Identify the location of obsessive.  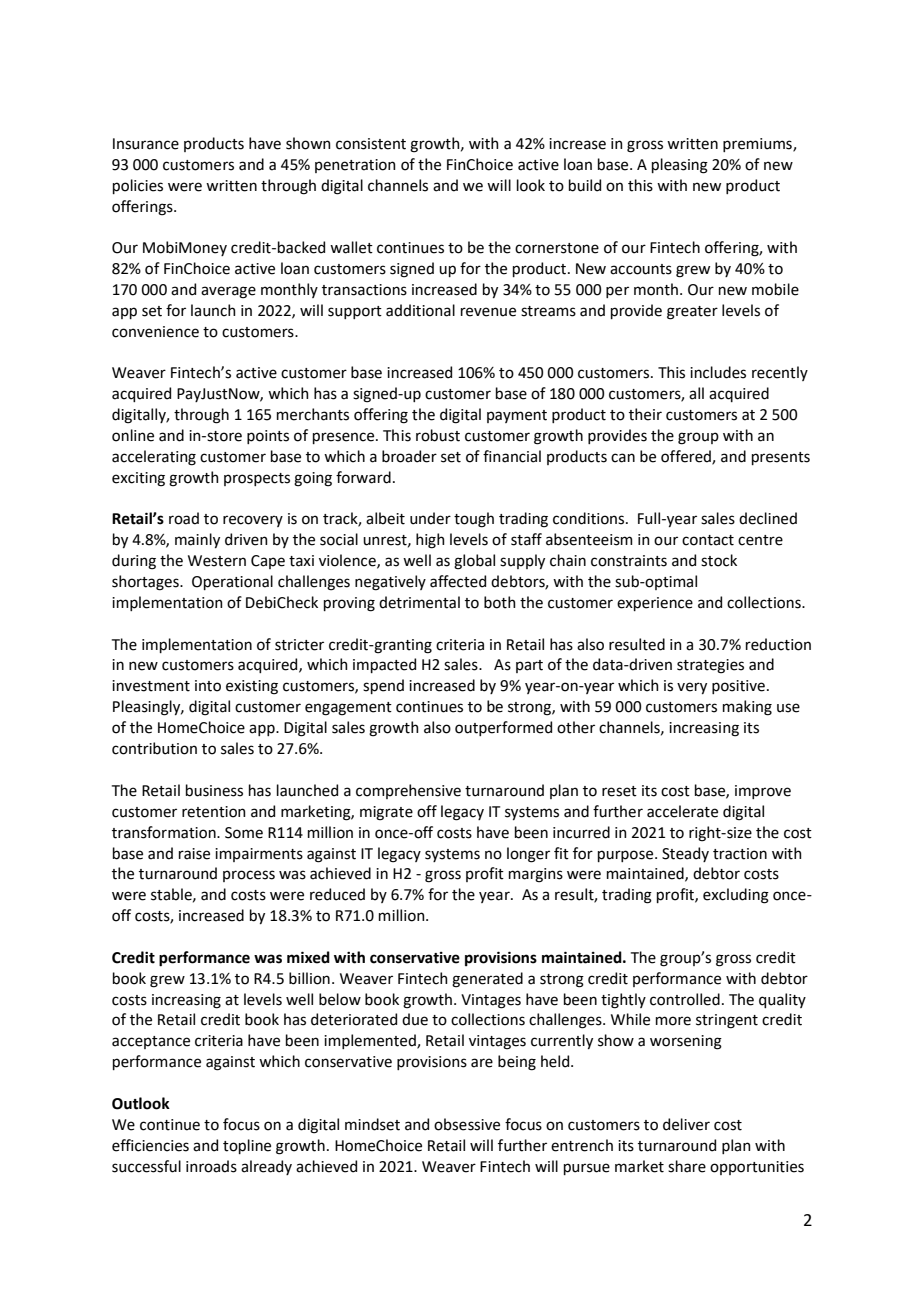
(467, 1124).
